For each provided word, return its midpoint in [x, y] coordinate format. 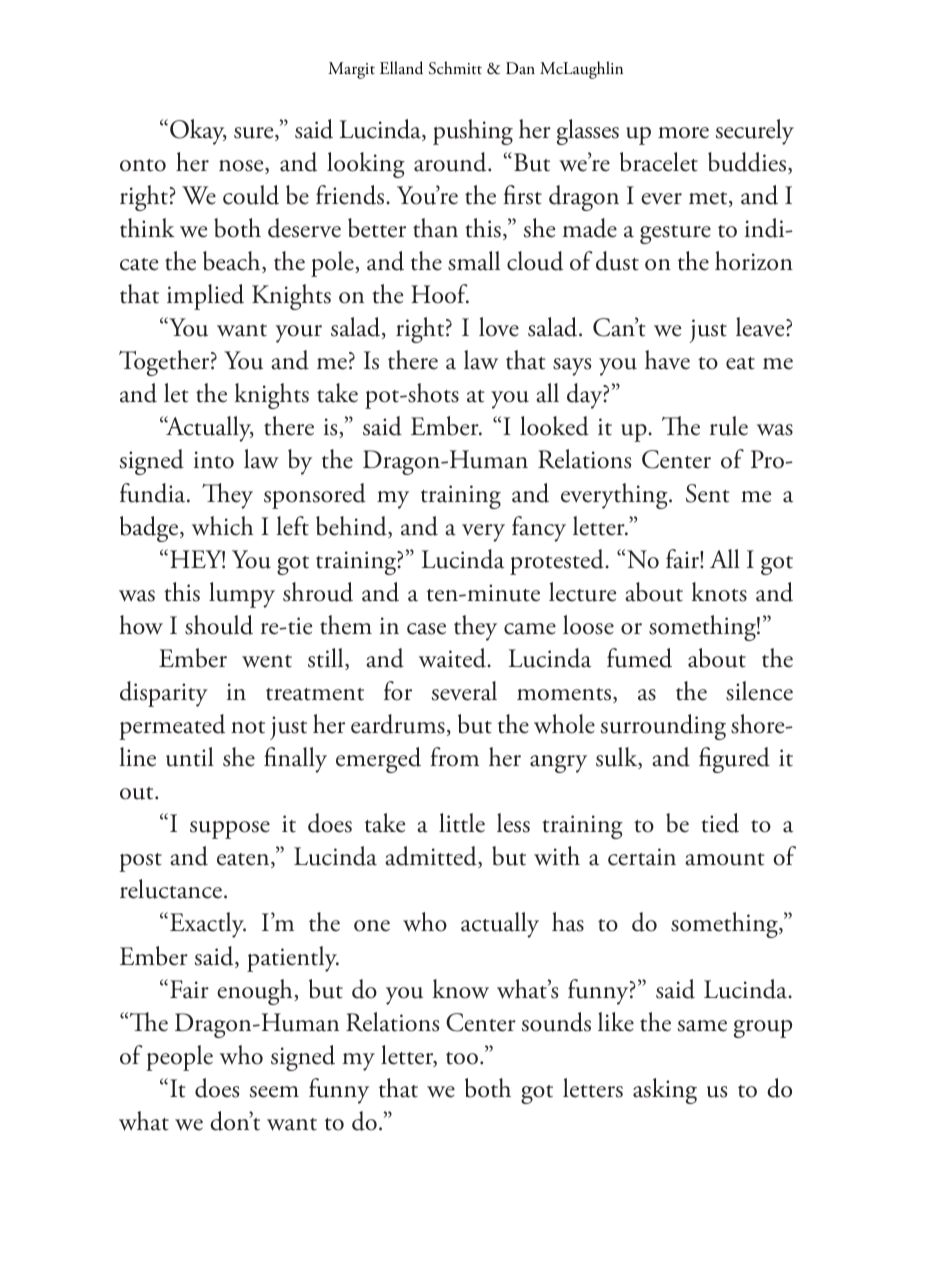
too [462, 1058]
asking [665, 1091]
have [667, 360]
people [179, 1058]
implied [205, 297]
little [462, 823]
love [499, 327]
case [426, 629]
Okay [198, 132]
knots [719, 592]
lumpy [242, 595]
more [683, 133]
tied [720, 823]
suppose [230, 830]
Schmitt [455, 68]
